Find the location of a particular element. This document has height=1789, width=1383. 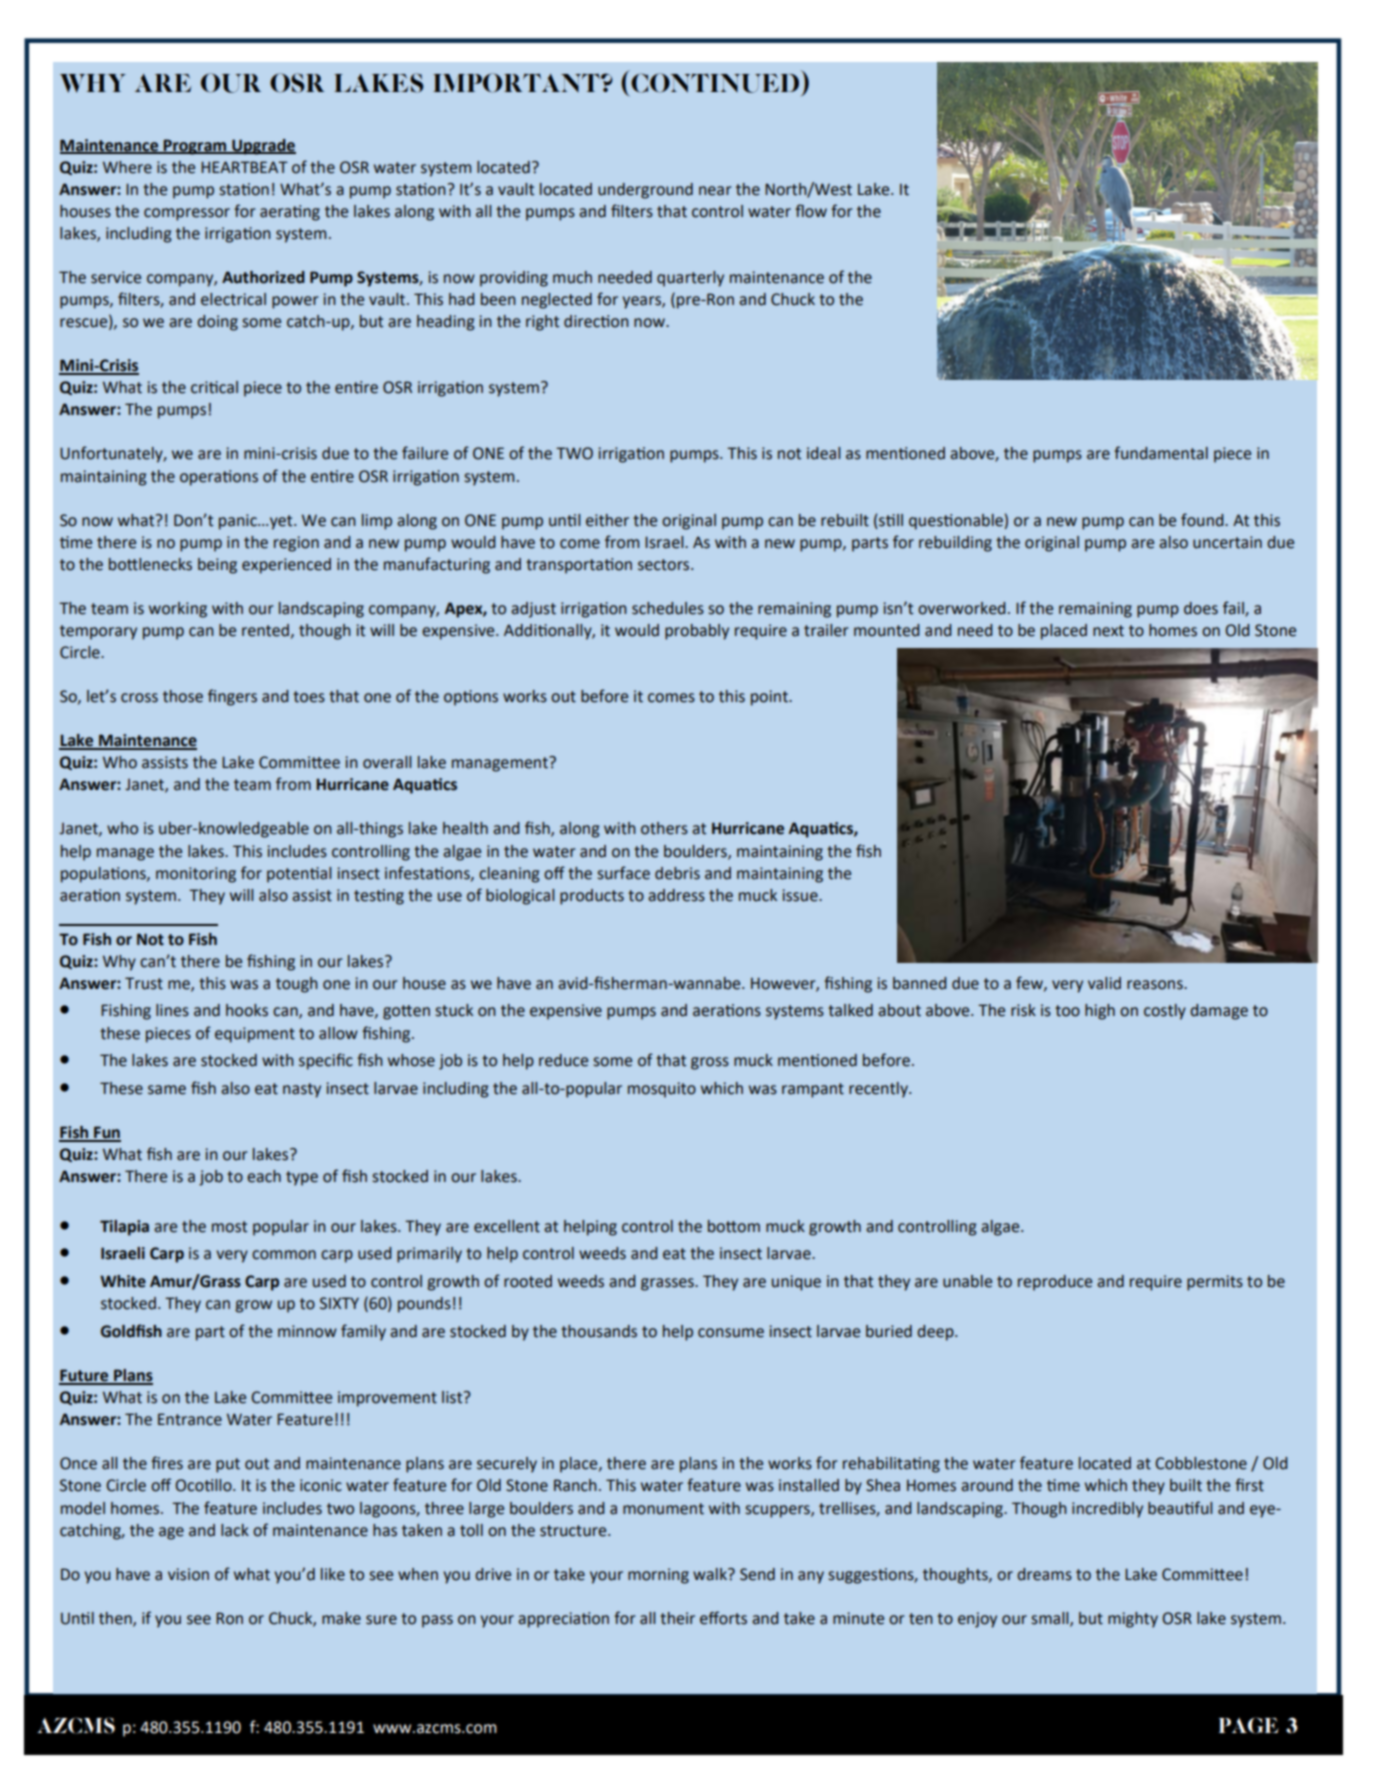

valid is located at coordinates (1104, 983).
